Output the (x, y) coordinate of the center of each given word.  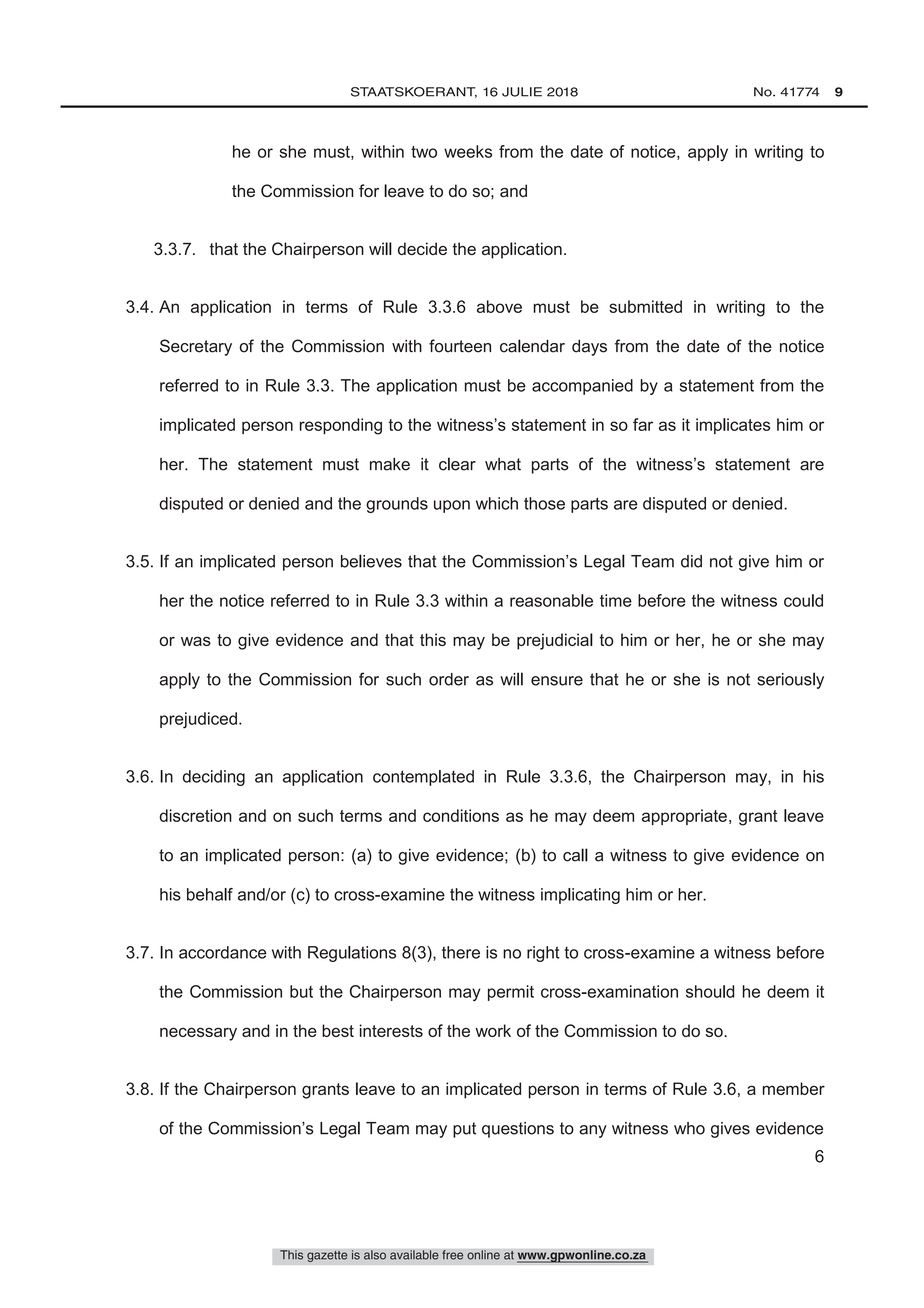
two (424, 152)
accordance (223, 952)
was (196, 641)
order (449, 679)
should (710, 991)
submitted (645, 306)
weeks (468, 151)
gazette (327, 1256)
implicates (733, 426)
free (453, 1255)
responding (341, 426)
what (503, 464)
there (461, 952)
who (689, 1128)
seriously (790, 680)
